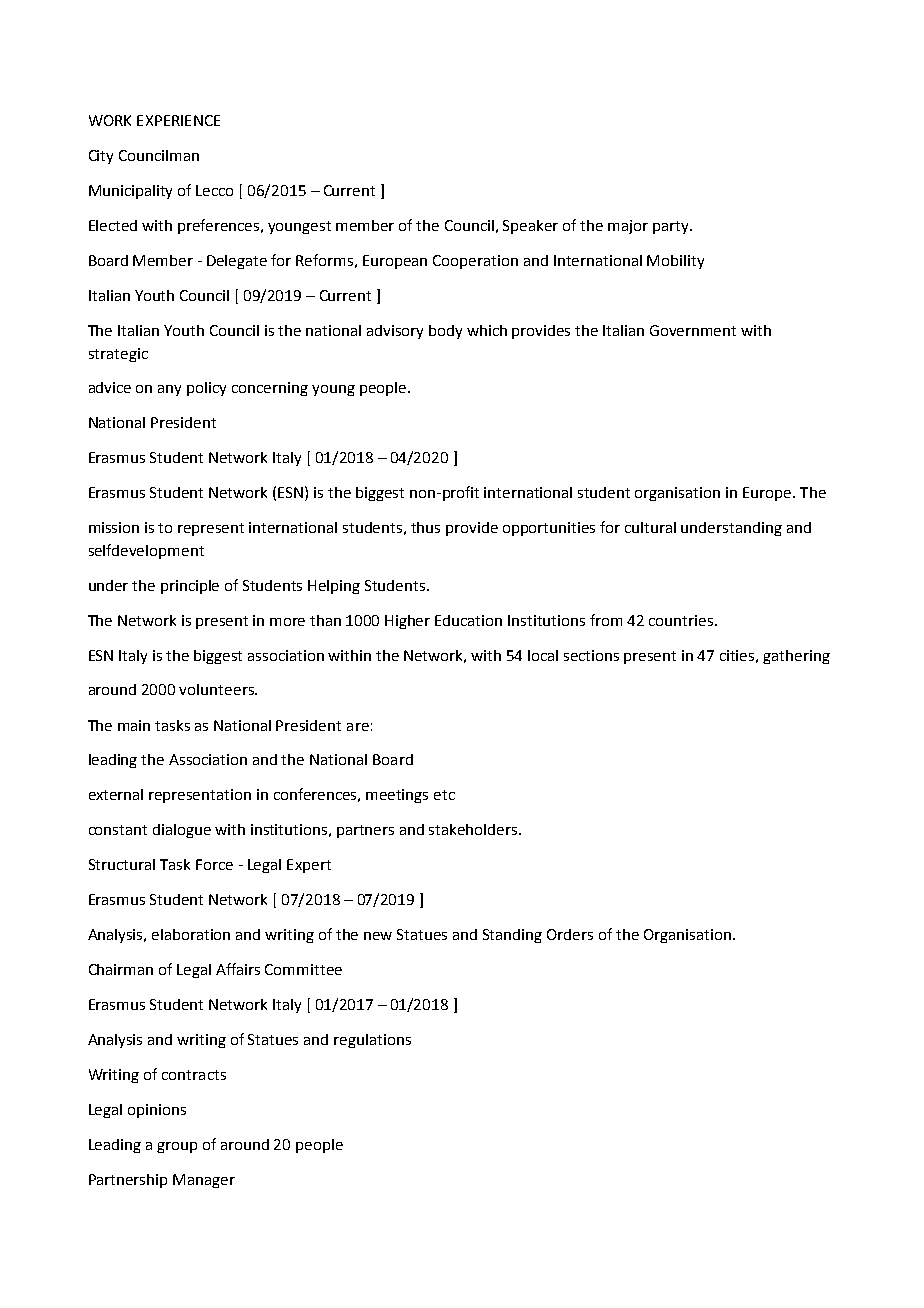 The width and height of the document is (924, 1308). I want to click on etc, so click(444, 795).
